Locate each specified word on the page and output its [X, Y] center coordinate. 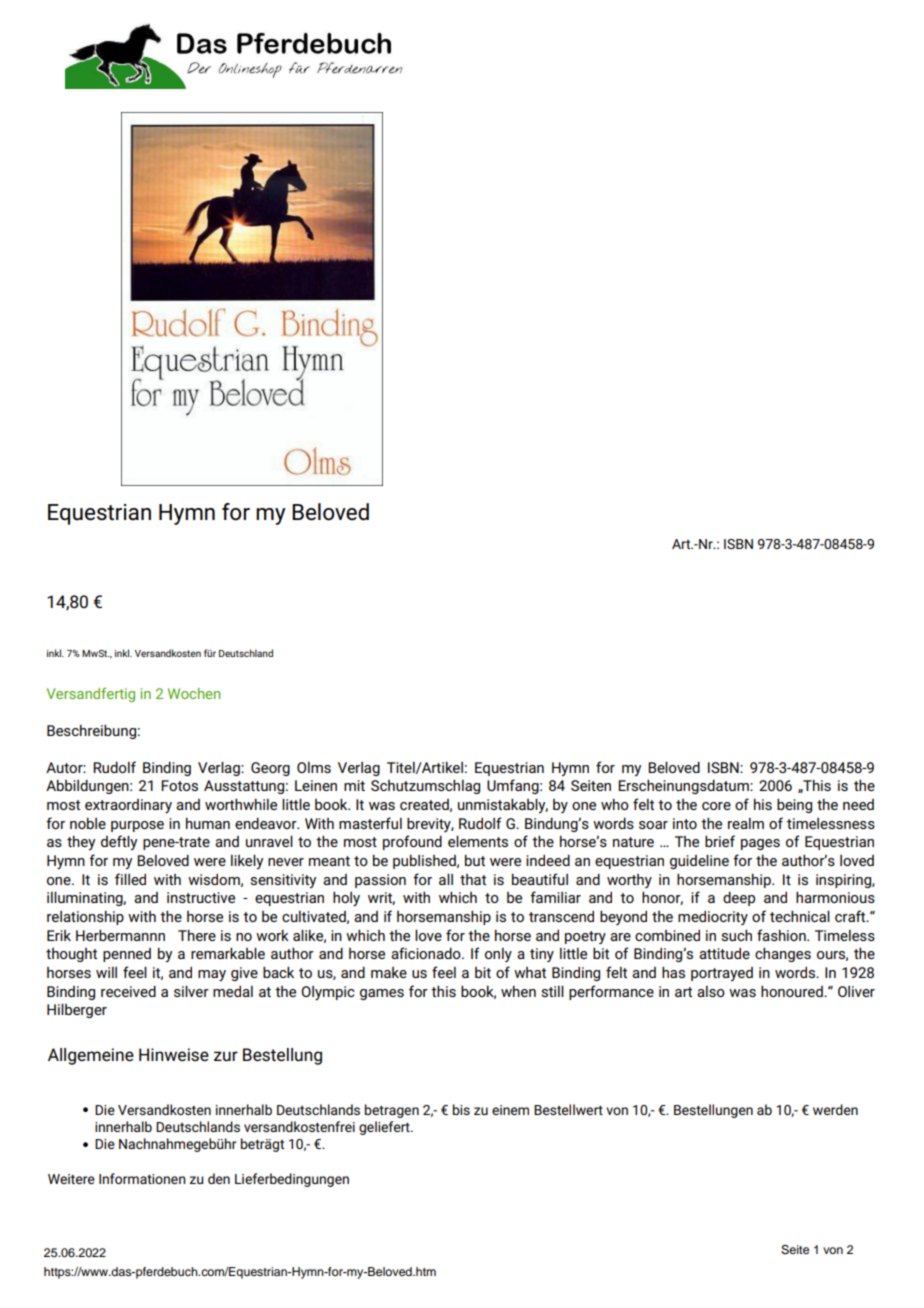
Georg [270, 769]
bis [461, 1109]
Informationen [142, 1178]
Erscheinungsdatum [684, 786]
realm [746, 823]
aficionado [427, 953]
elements [478, 841]
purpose [137, 826]
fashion [782, 935]
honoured [793, 991]
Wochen [194, 693]
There [197, 935]
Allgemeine [91, 1056]
